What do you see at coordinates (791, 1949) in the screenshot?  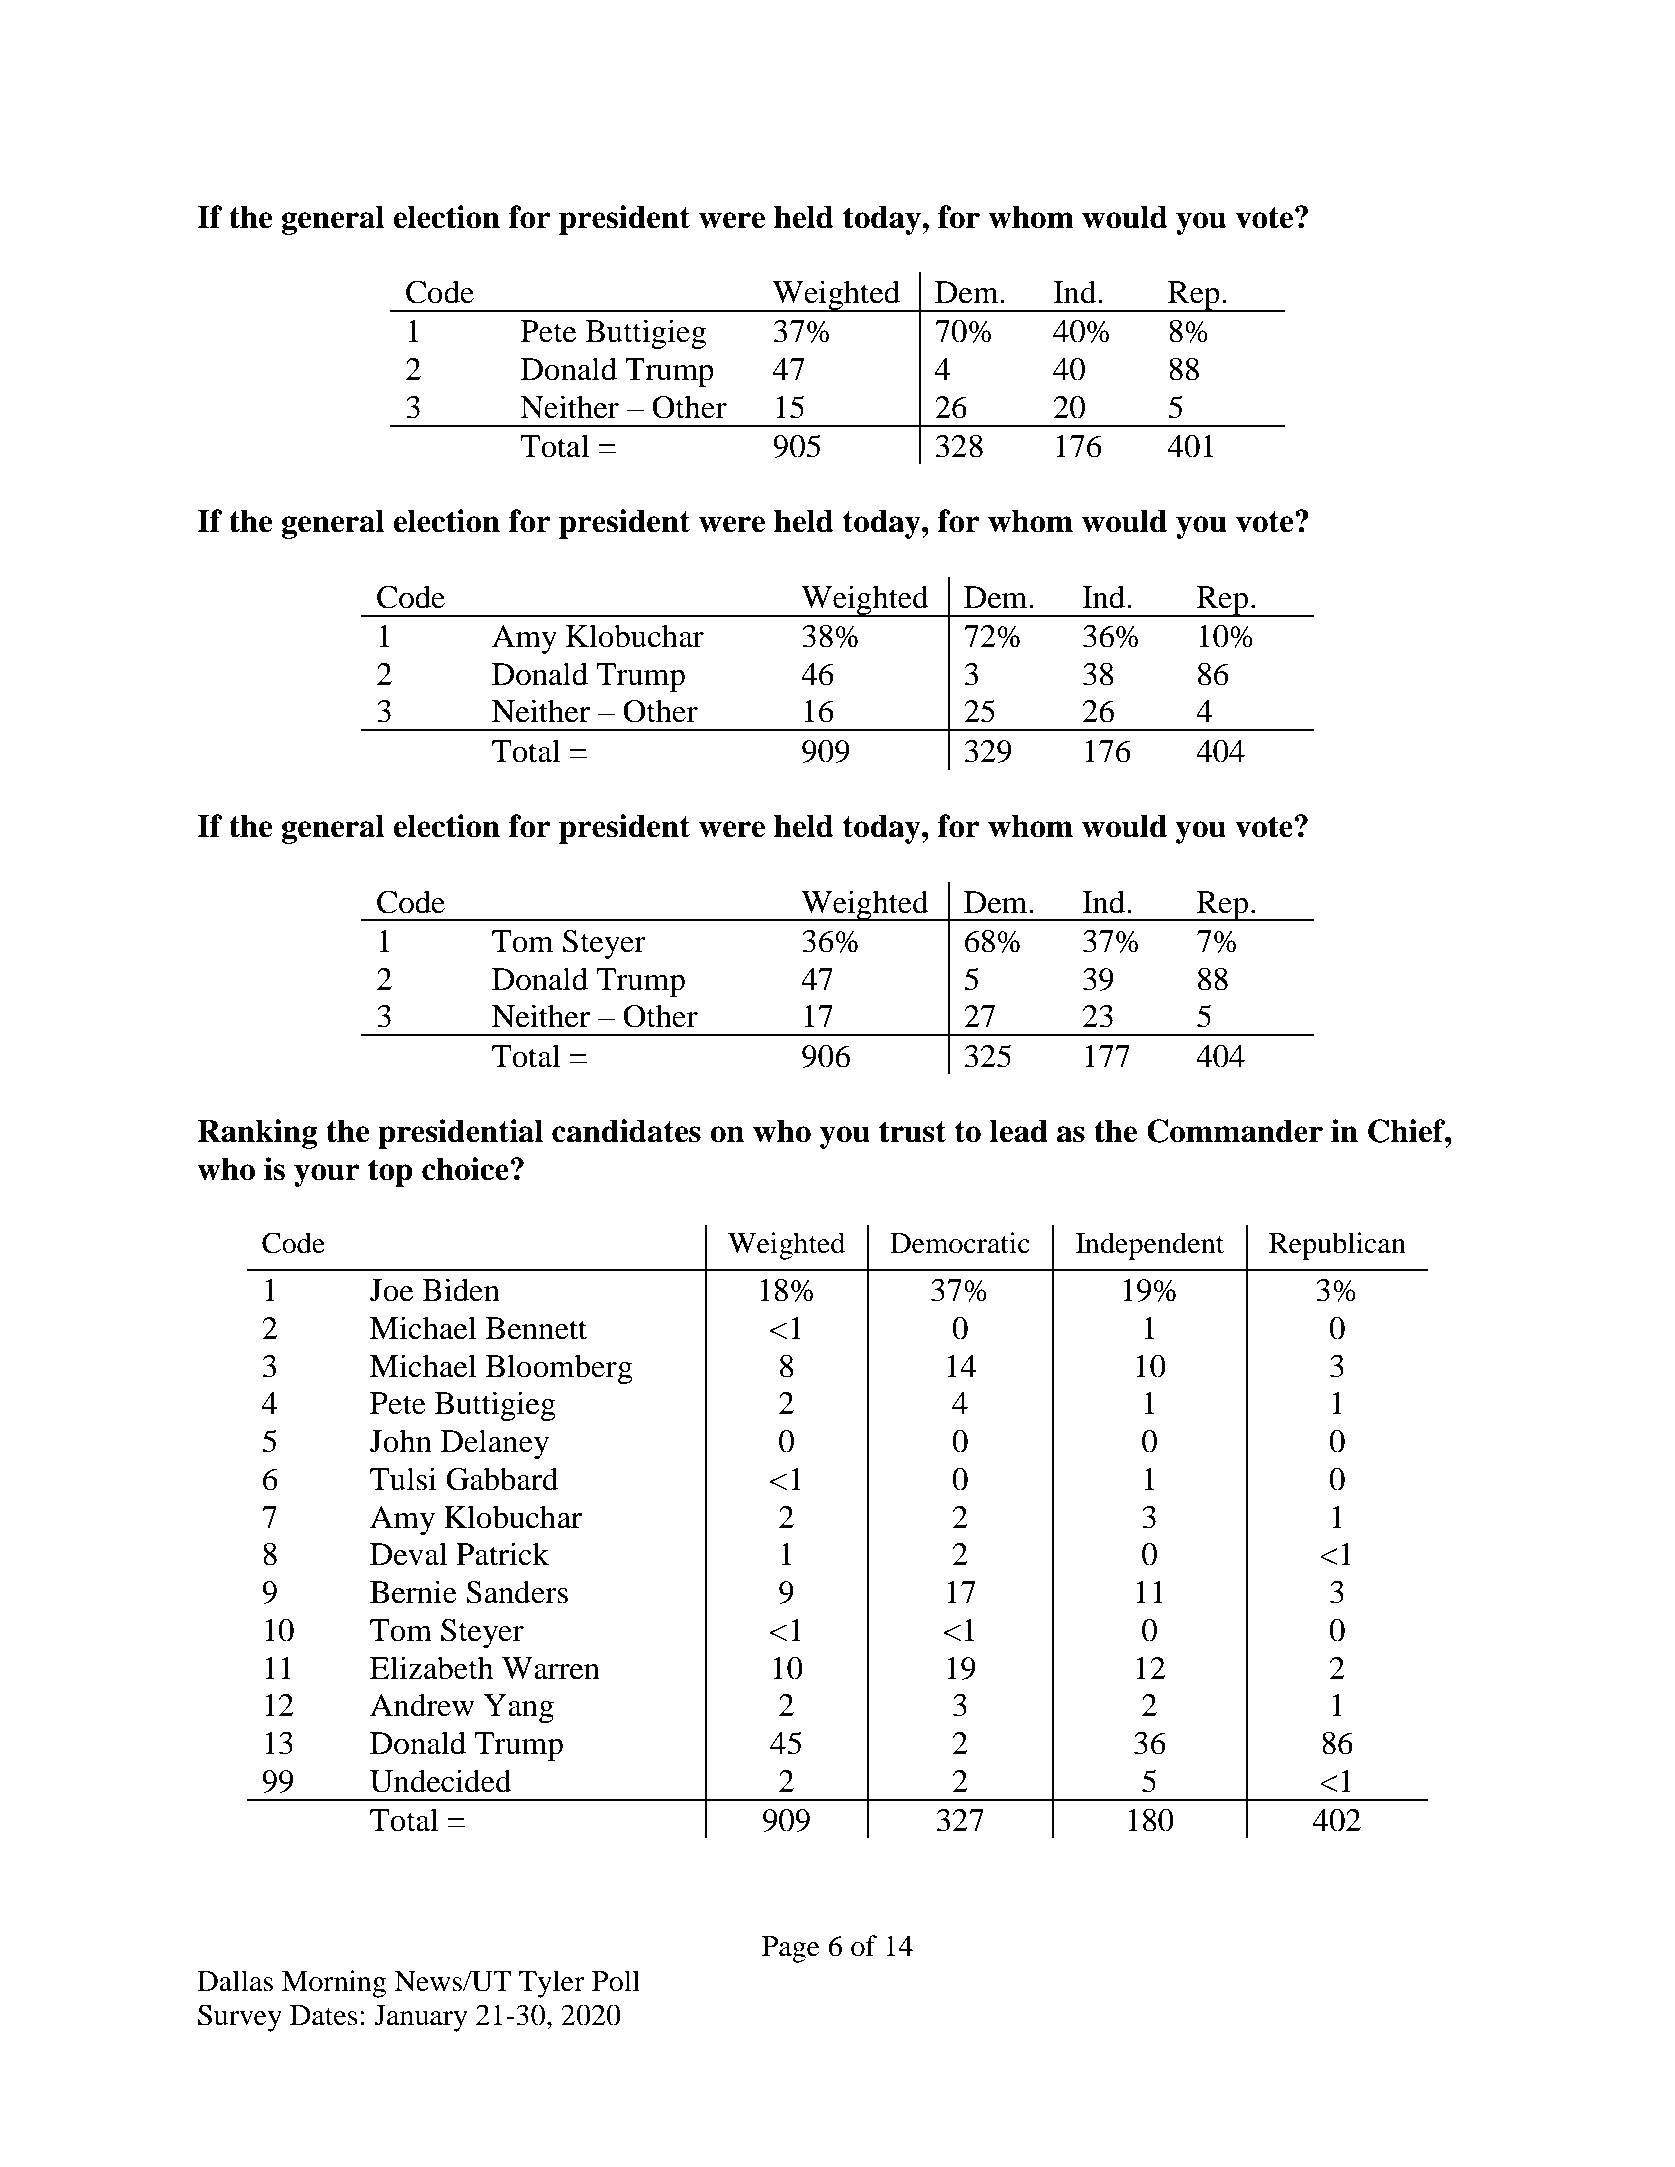 I see `Page` at bounding box center [791, 1949].
